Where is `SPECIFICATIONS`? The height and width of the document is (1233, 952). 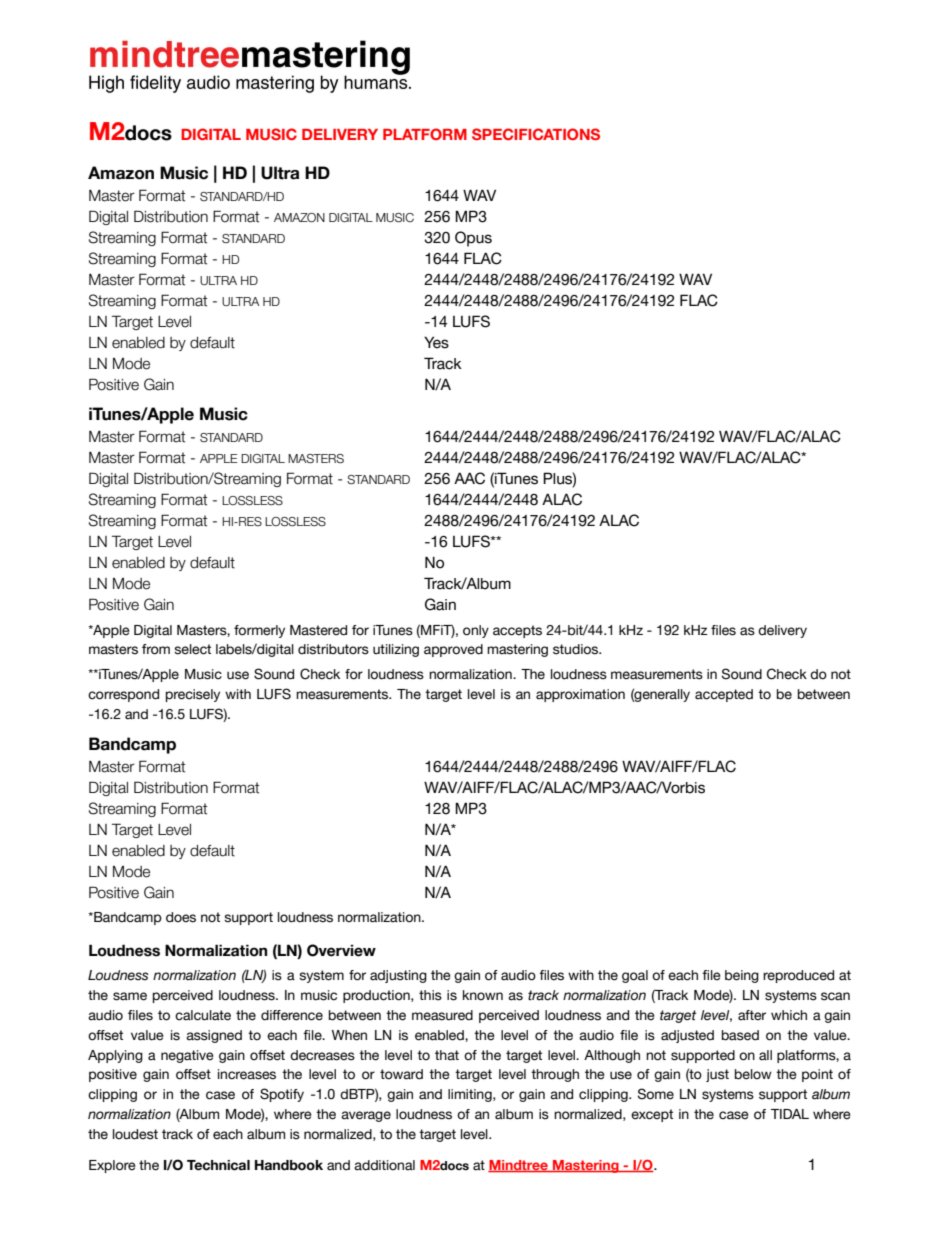
SPECIFICATIONS is located at coordinates (536, 134).
